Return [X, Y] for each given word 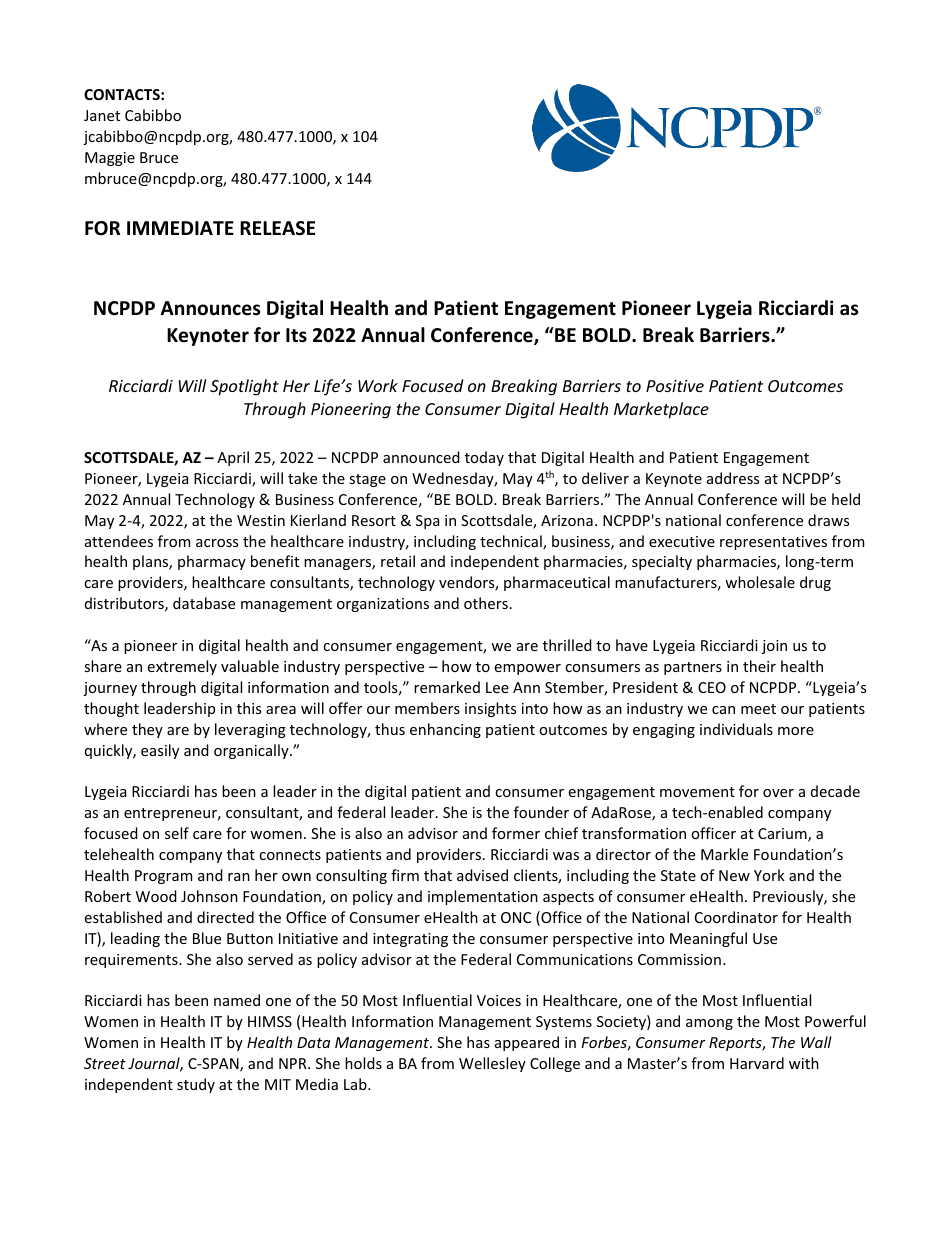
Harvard [757, 1063]
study [196, 1085]
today [484, 458]
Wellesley [492, 1064]
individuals [736, 729]
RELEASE [277, 228]
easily [160, 751]
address [733, 478]
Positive [675, 386]
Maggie [110, 159]
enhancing [445, 730]
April [233, 458]
